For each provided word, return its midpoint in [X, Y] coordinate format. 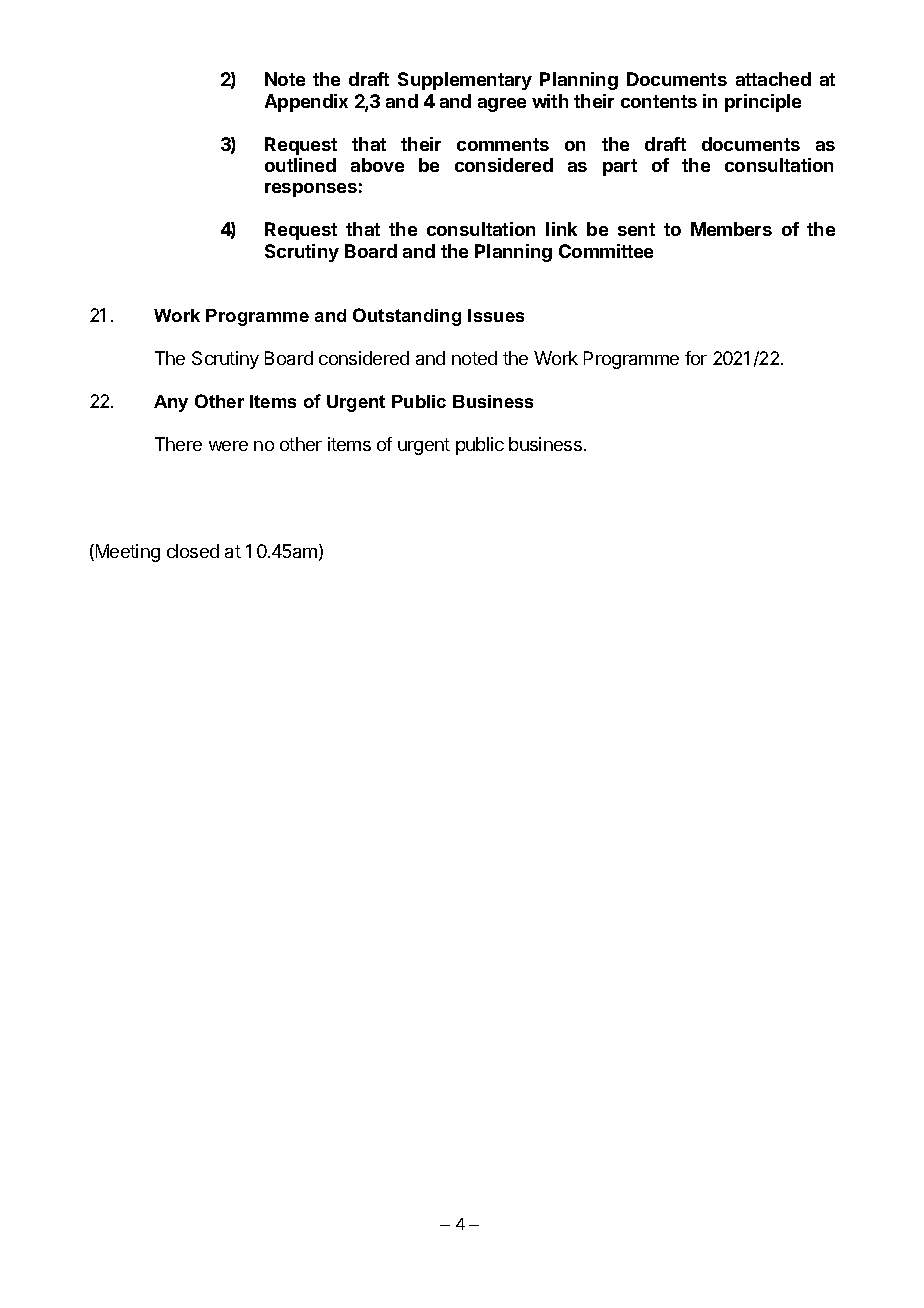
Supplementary [465, 81]
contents [659, 101]
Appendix [306, 103]
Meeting [126, 553]
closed [193, 551]
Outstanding [407, 317]
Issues [496, 315]
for [696, 358]
